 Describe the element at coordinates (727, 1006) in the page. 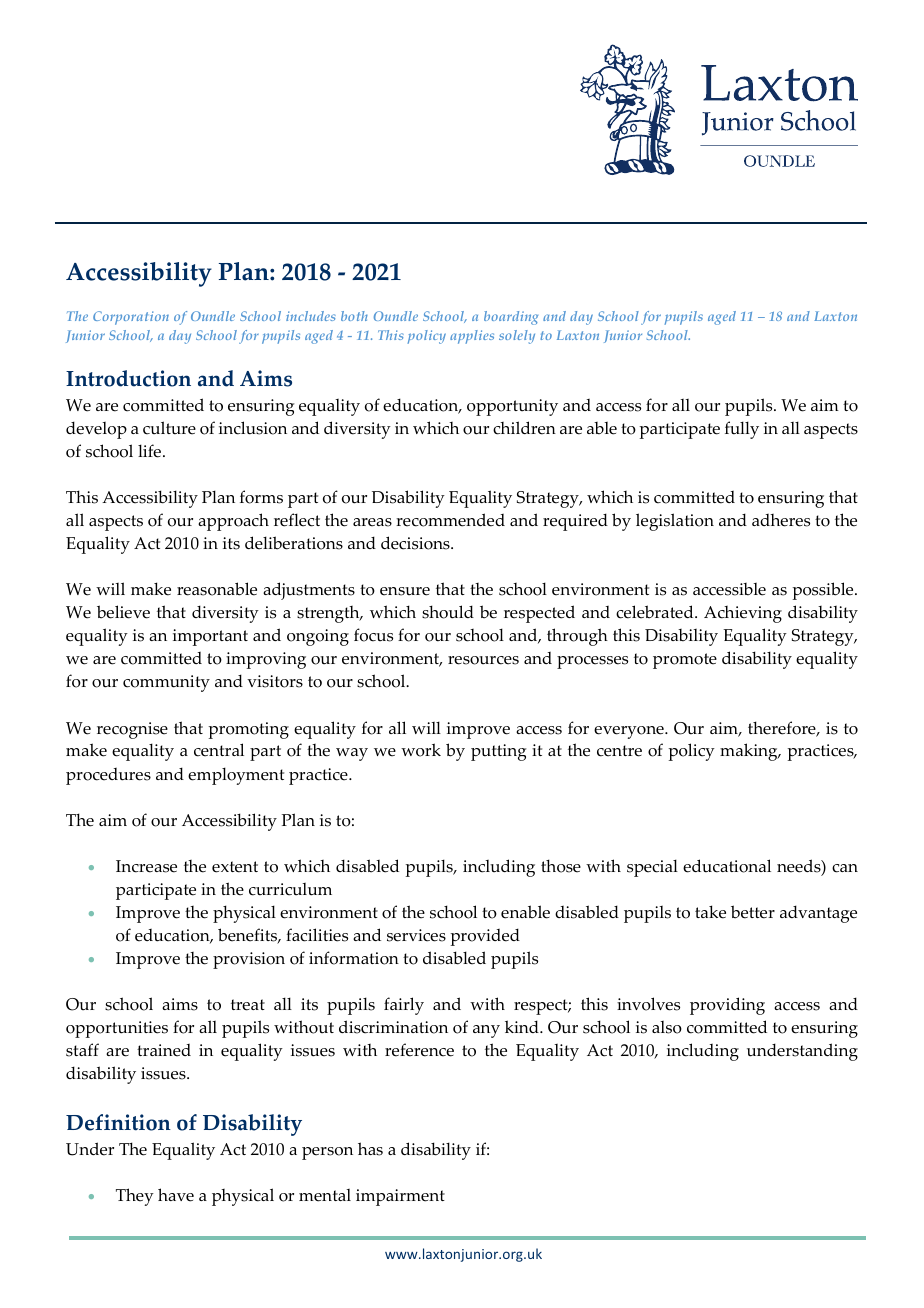

I see `providing` at that location.
